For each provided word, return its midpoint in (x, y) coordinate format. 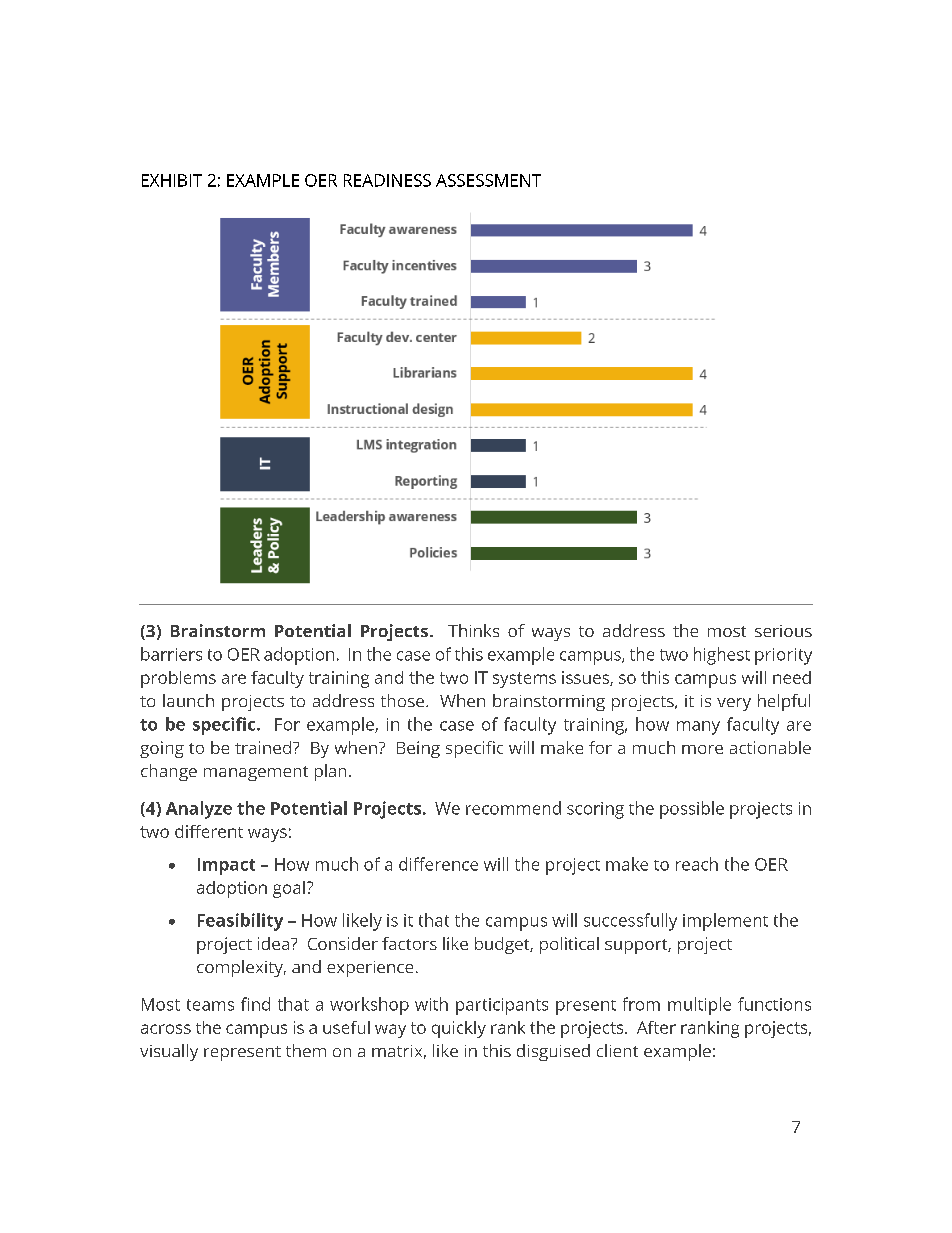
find (255, 1004)
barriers (171, 654)
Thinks (473, 630)
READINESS (387, 180)
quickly (459, 1029)
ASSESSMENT (488, 180)
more (702, 749)
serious (783, 631)
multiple (699, 1006)
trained (263, 747)
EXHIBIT (172, 180)
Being (418, 749)
